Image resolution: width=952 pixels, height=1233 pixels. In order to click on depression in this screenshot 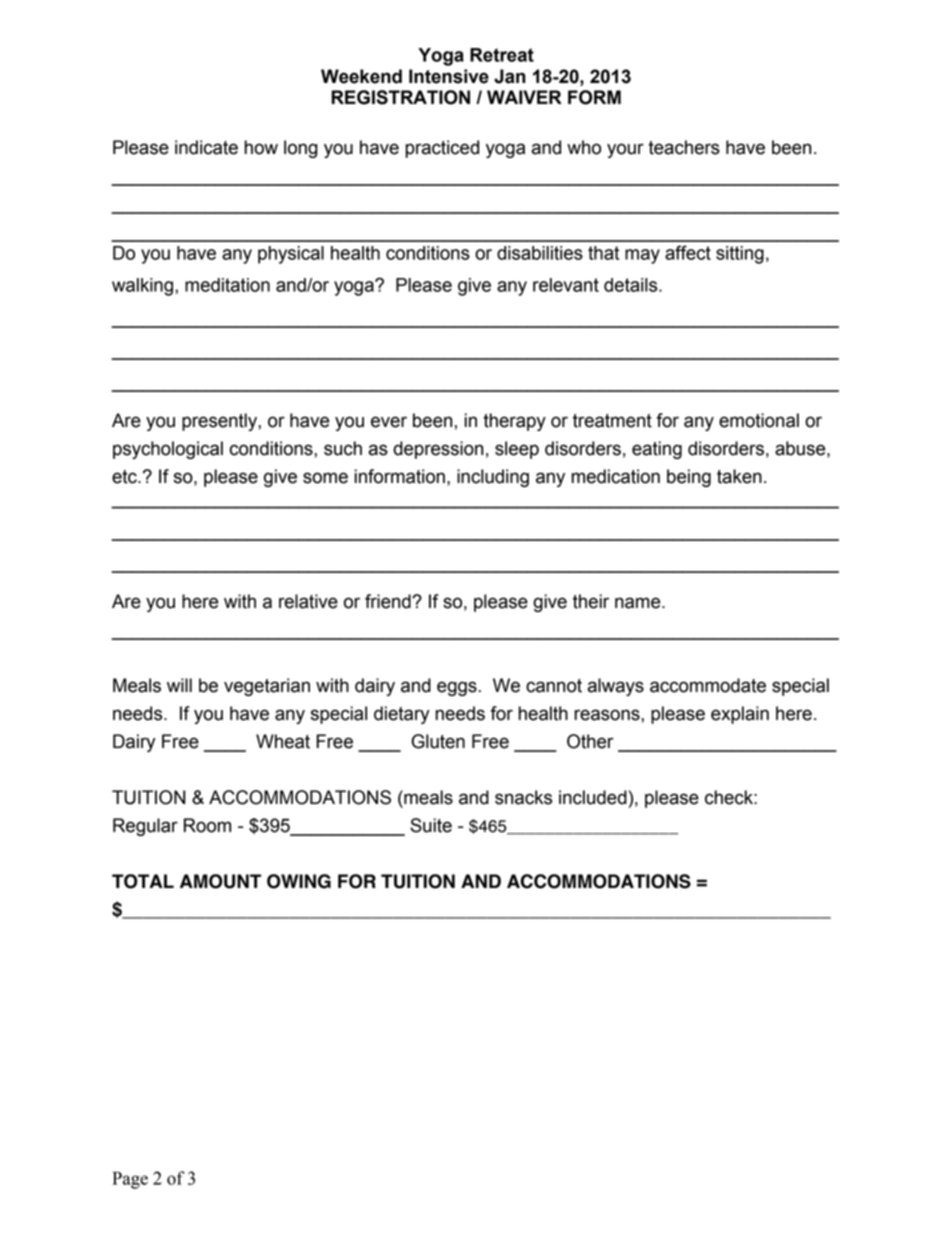, I will do `click(438, 450)`.
